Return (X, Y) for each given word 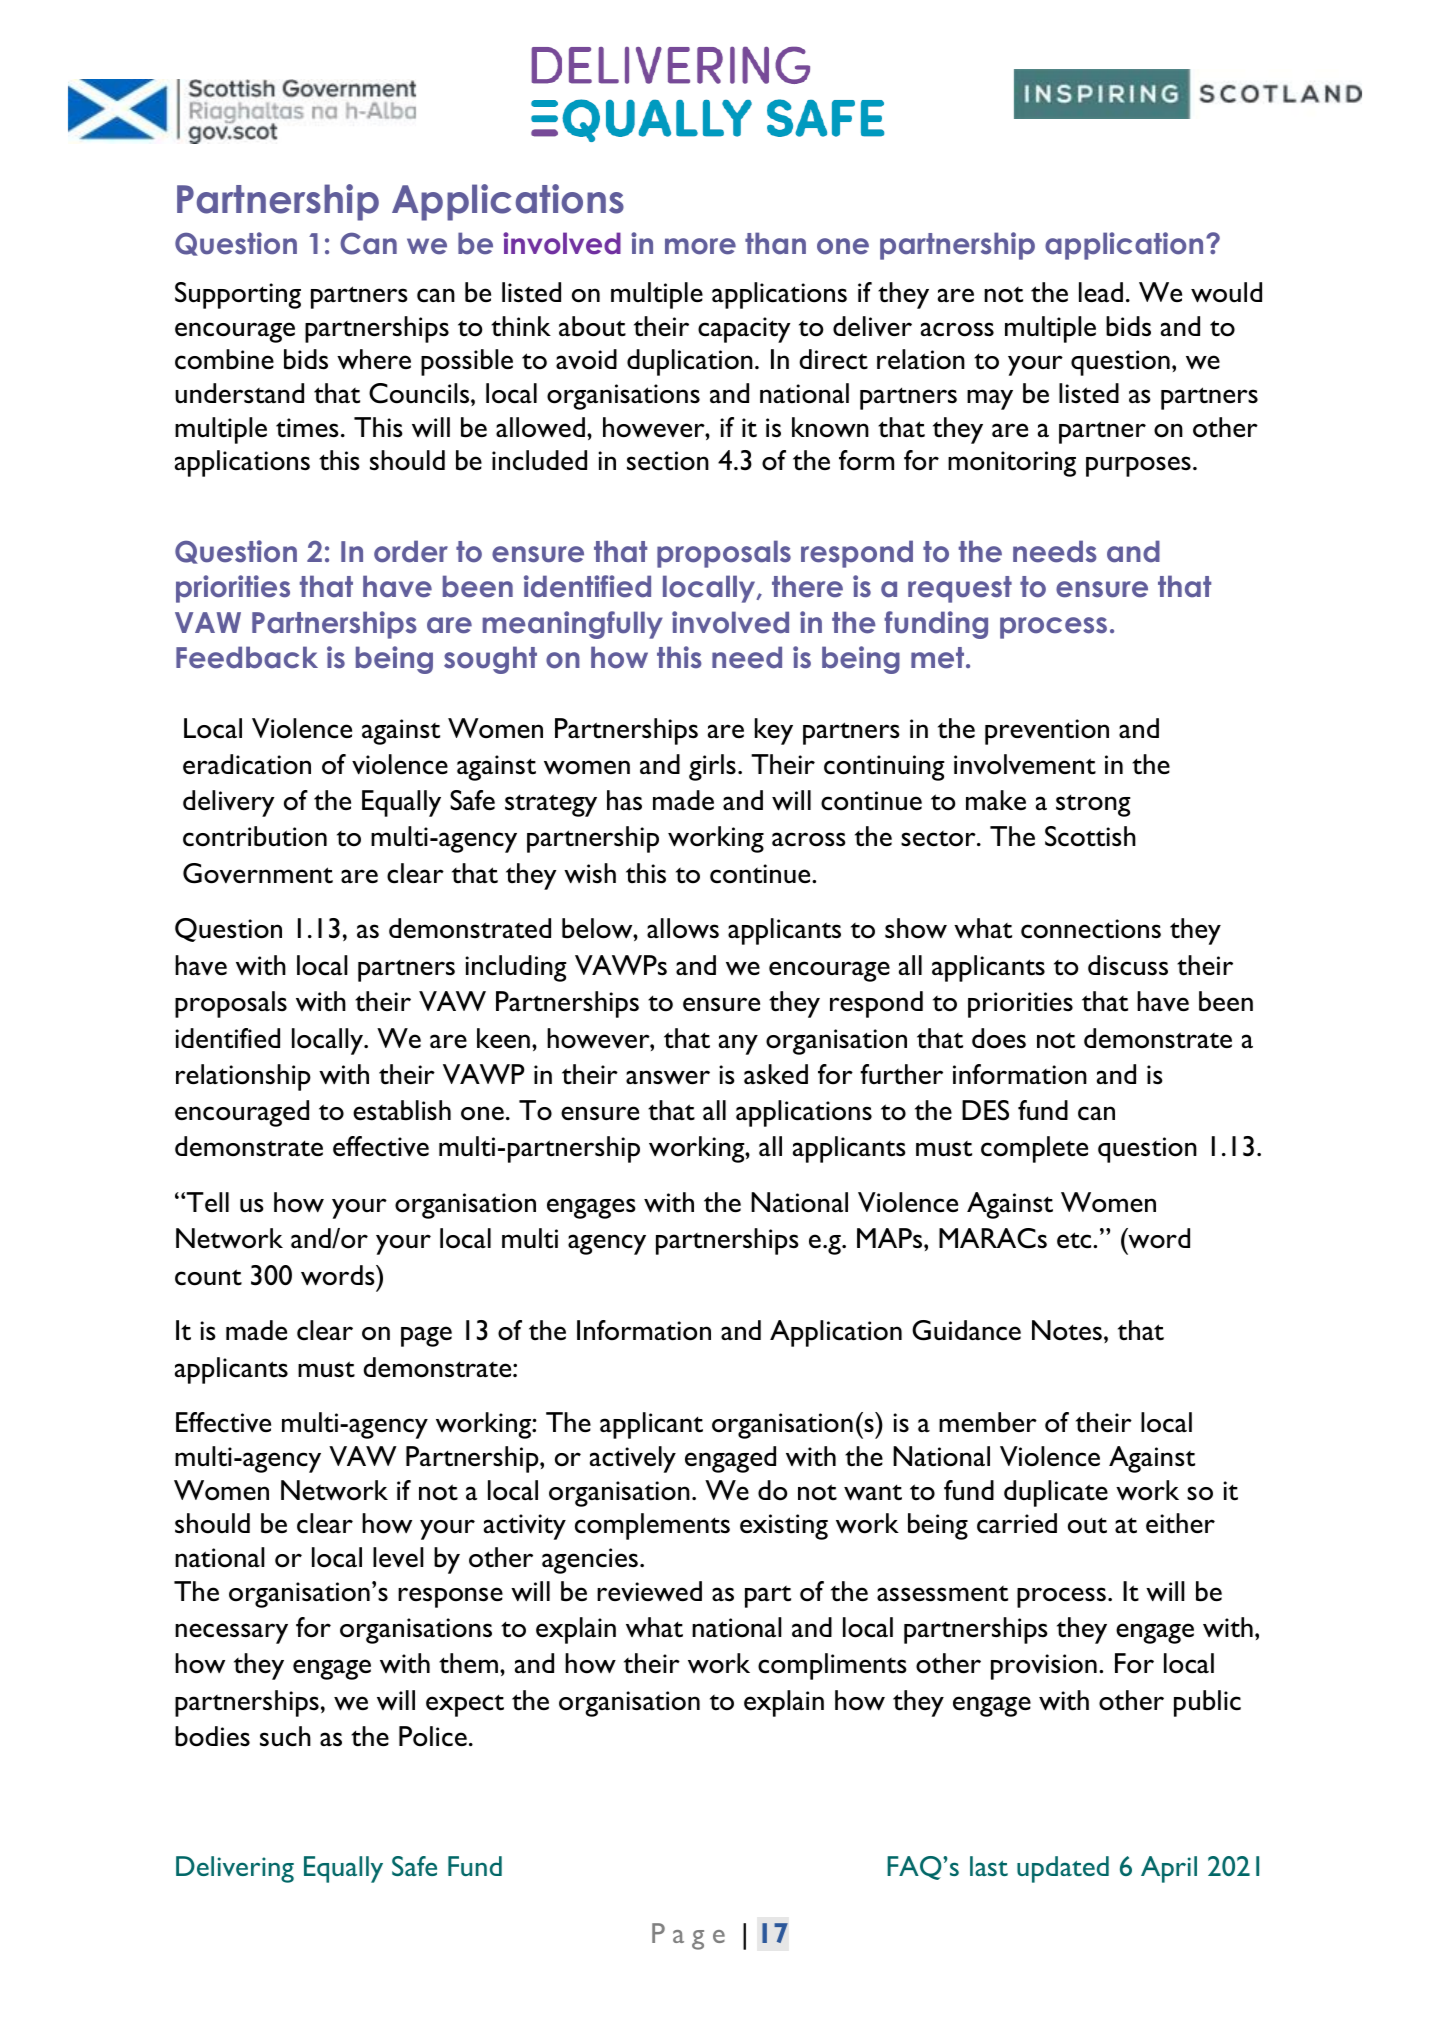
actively (633, 1459)
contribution (255, 836)
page (426, 1336)
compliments (832, 1666)
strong (1093, 805)
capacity (744, 330)
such (285, 1736)
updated (1063, 1869)
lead (1101, 292)
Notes (1067, 1330)
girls (712, 767)
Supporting (238, 295)
